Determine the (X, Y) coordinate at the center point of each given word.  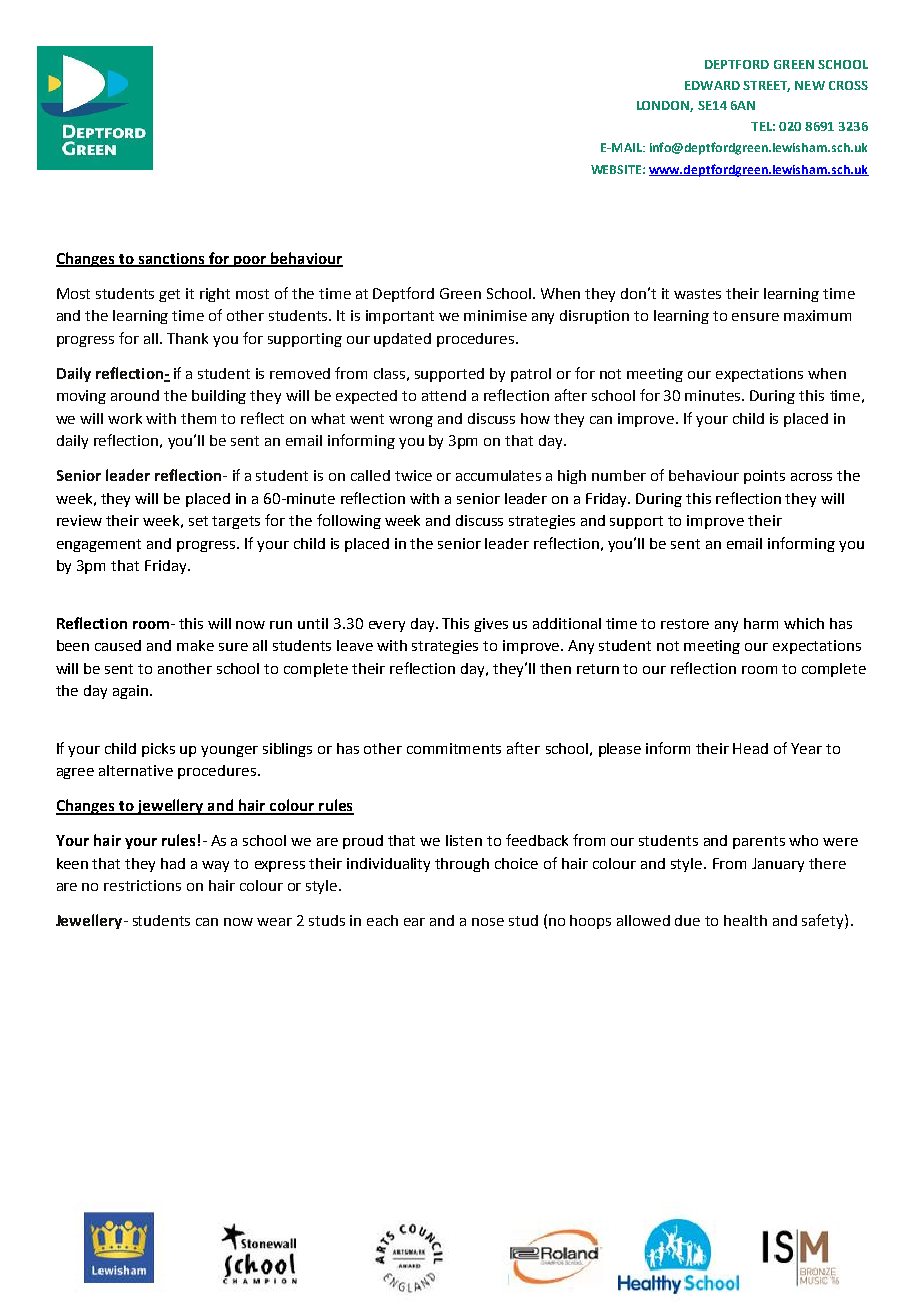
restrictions (142, 885)
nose (488, 922)
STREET (766, 86)
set (198, 521)
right (215, 295)
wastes (697, 294)
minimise (495, 315)
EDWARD (712, 85)
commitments (454, 748)
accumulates (498, 475)
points (764, 477)
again (130, 692)
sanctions (171, 259)
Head (750, 748)
